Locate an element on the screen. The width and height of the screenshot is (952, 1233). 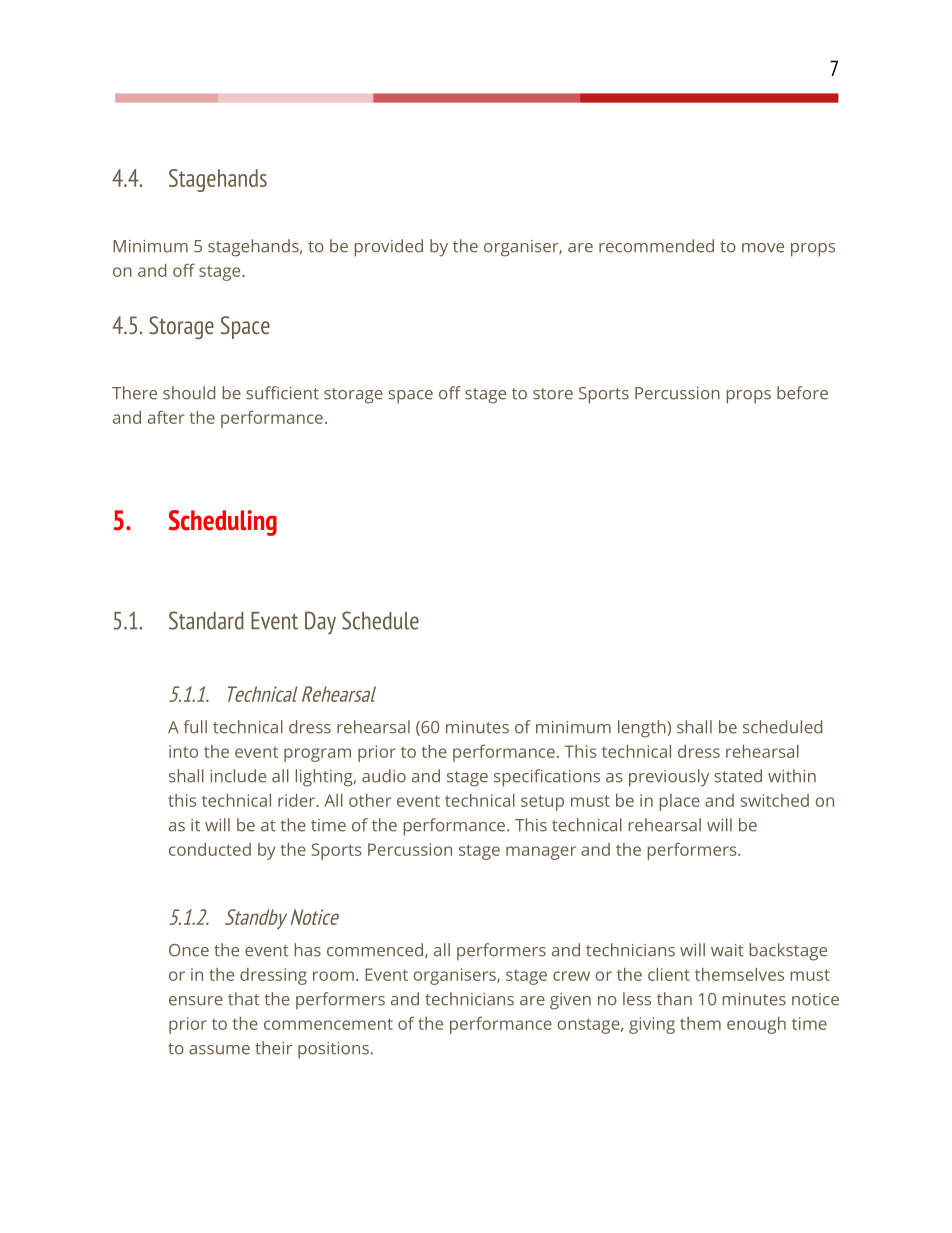
specifications is located at coordinates (547, 778).
